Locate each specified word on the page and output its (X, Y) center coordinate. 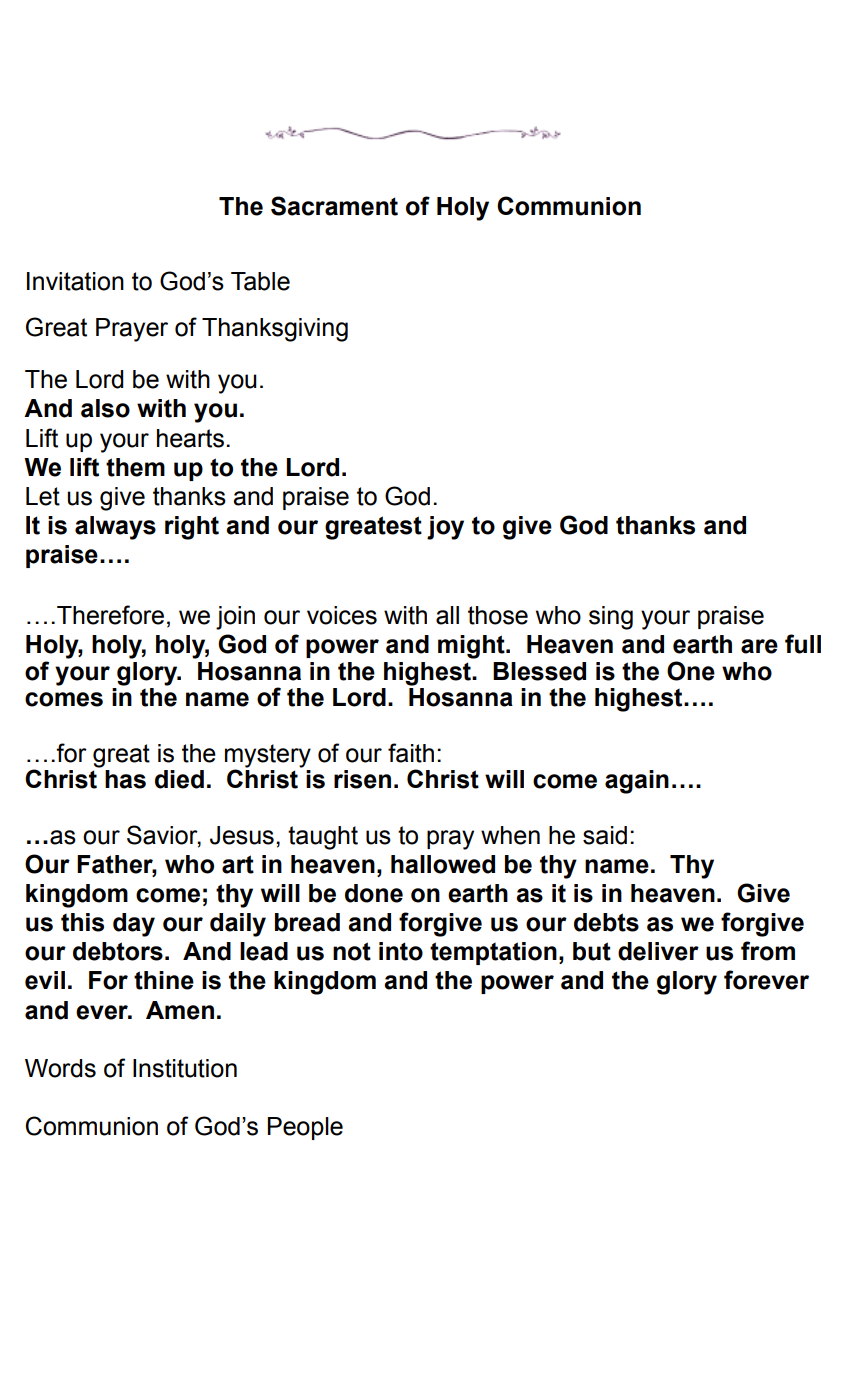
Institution (185, 1068)
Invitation (75, 281)
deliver (658, 951)
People (305, 1128)
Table (260, 281)
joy (445, 528)
